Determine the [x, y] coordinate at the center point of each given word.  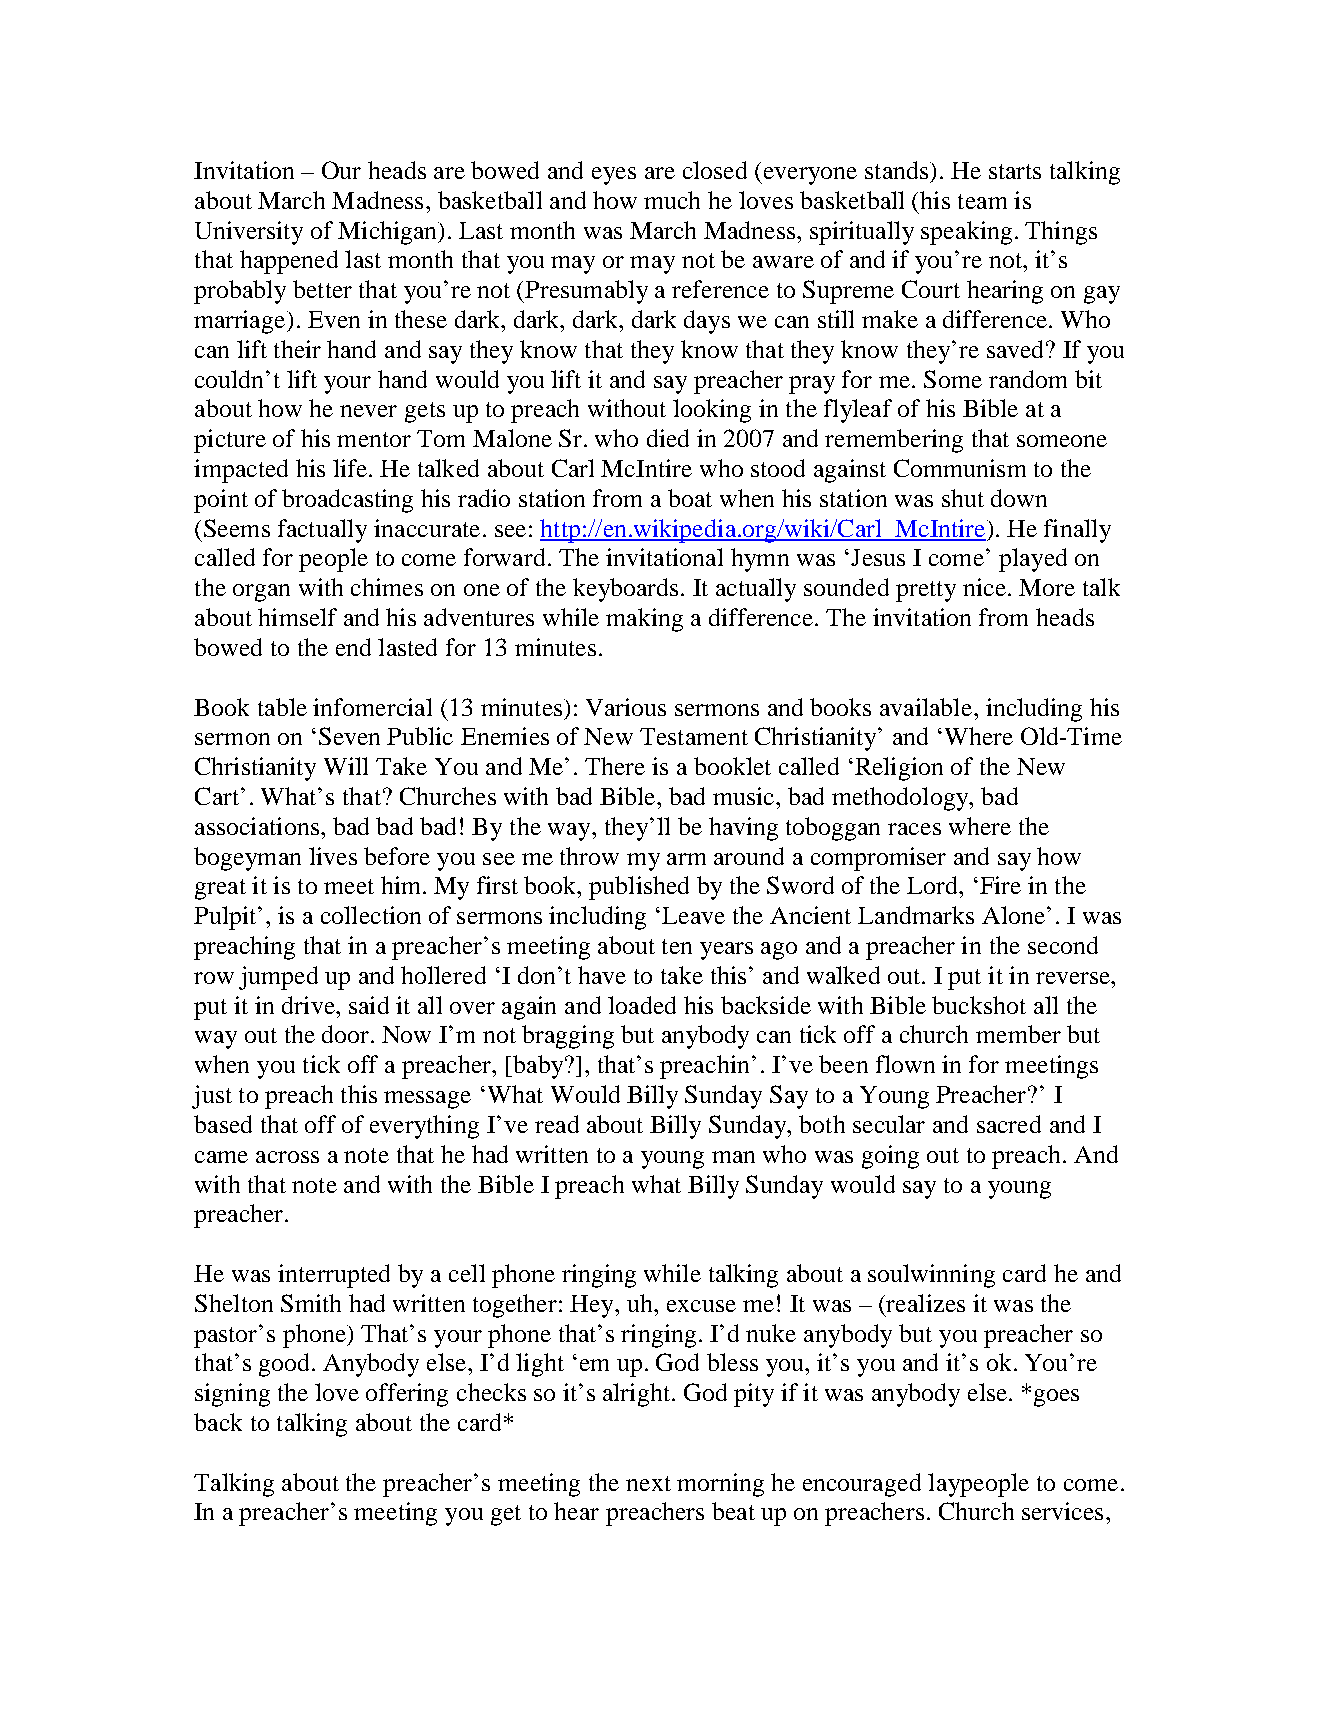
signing [232, 1395]
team [982, 201]
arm [686, 859]
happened [289, 262]
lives [333, 856]
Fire [1000, 885]
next [648, 1483]
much [672, 200]
